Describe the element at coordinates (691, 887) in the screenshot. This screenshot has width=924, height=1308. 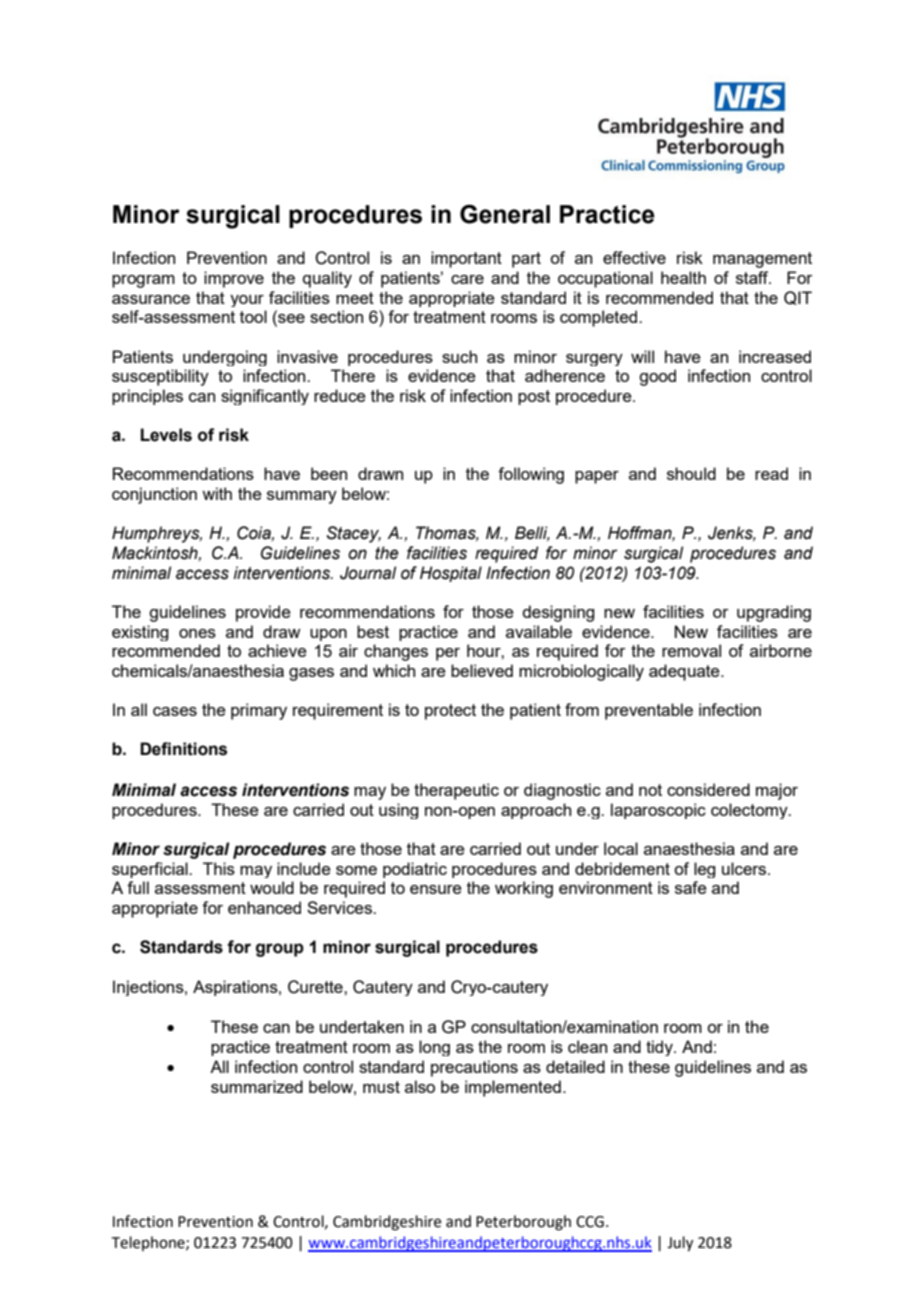
I see `safe` at that location.
